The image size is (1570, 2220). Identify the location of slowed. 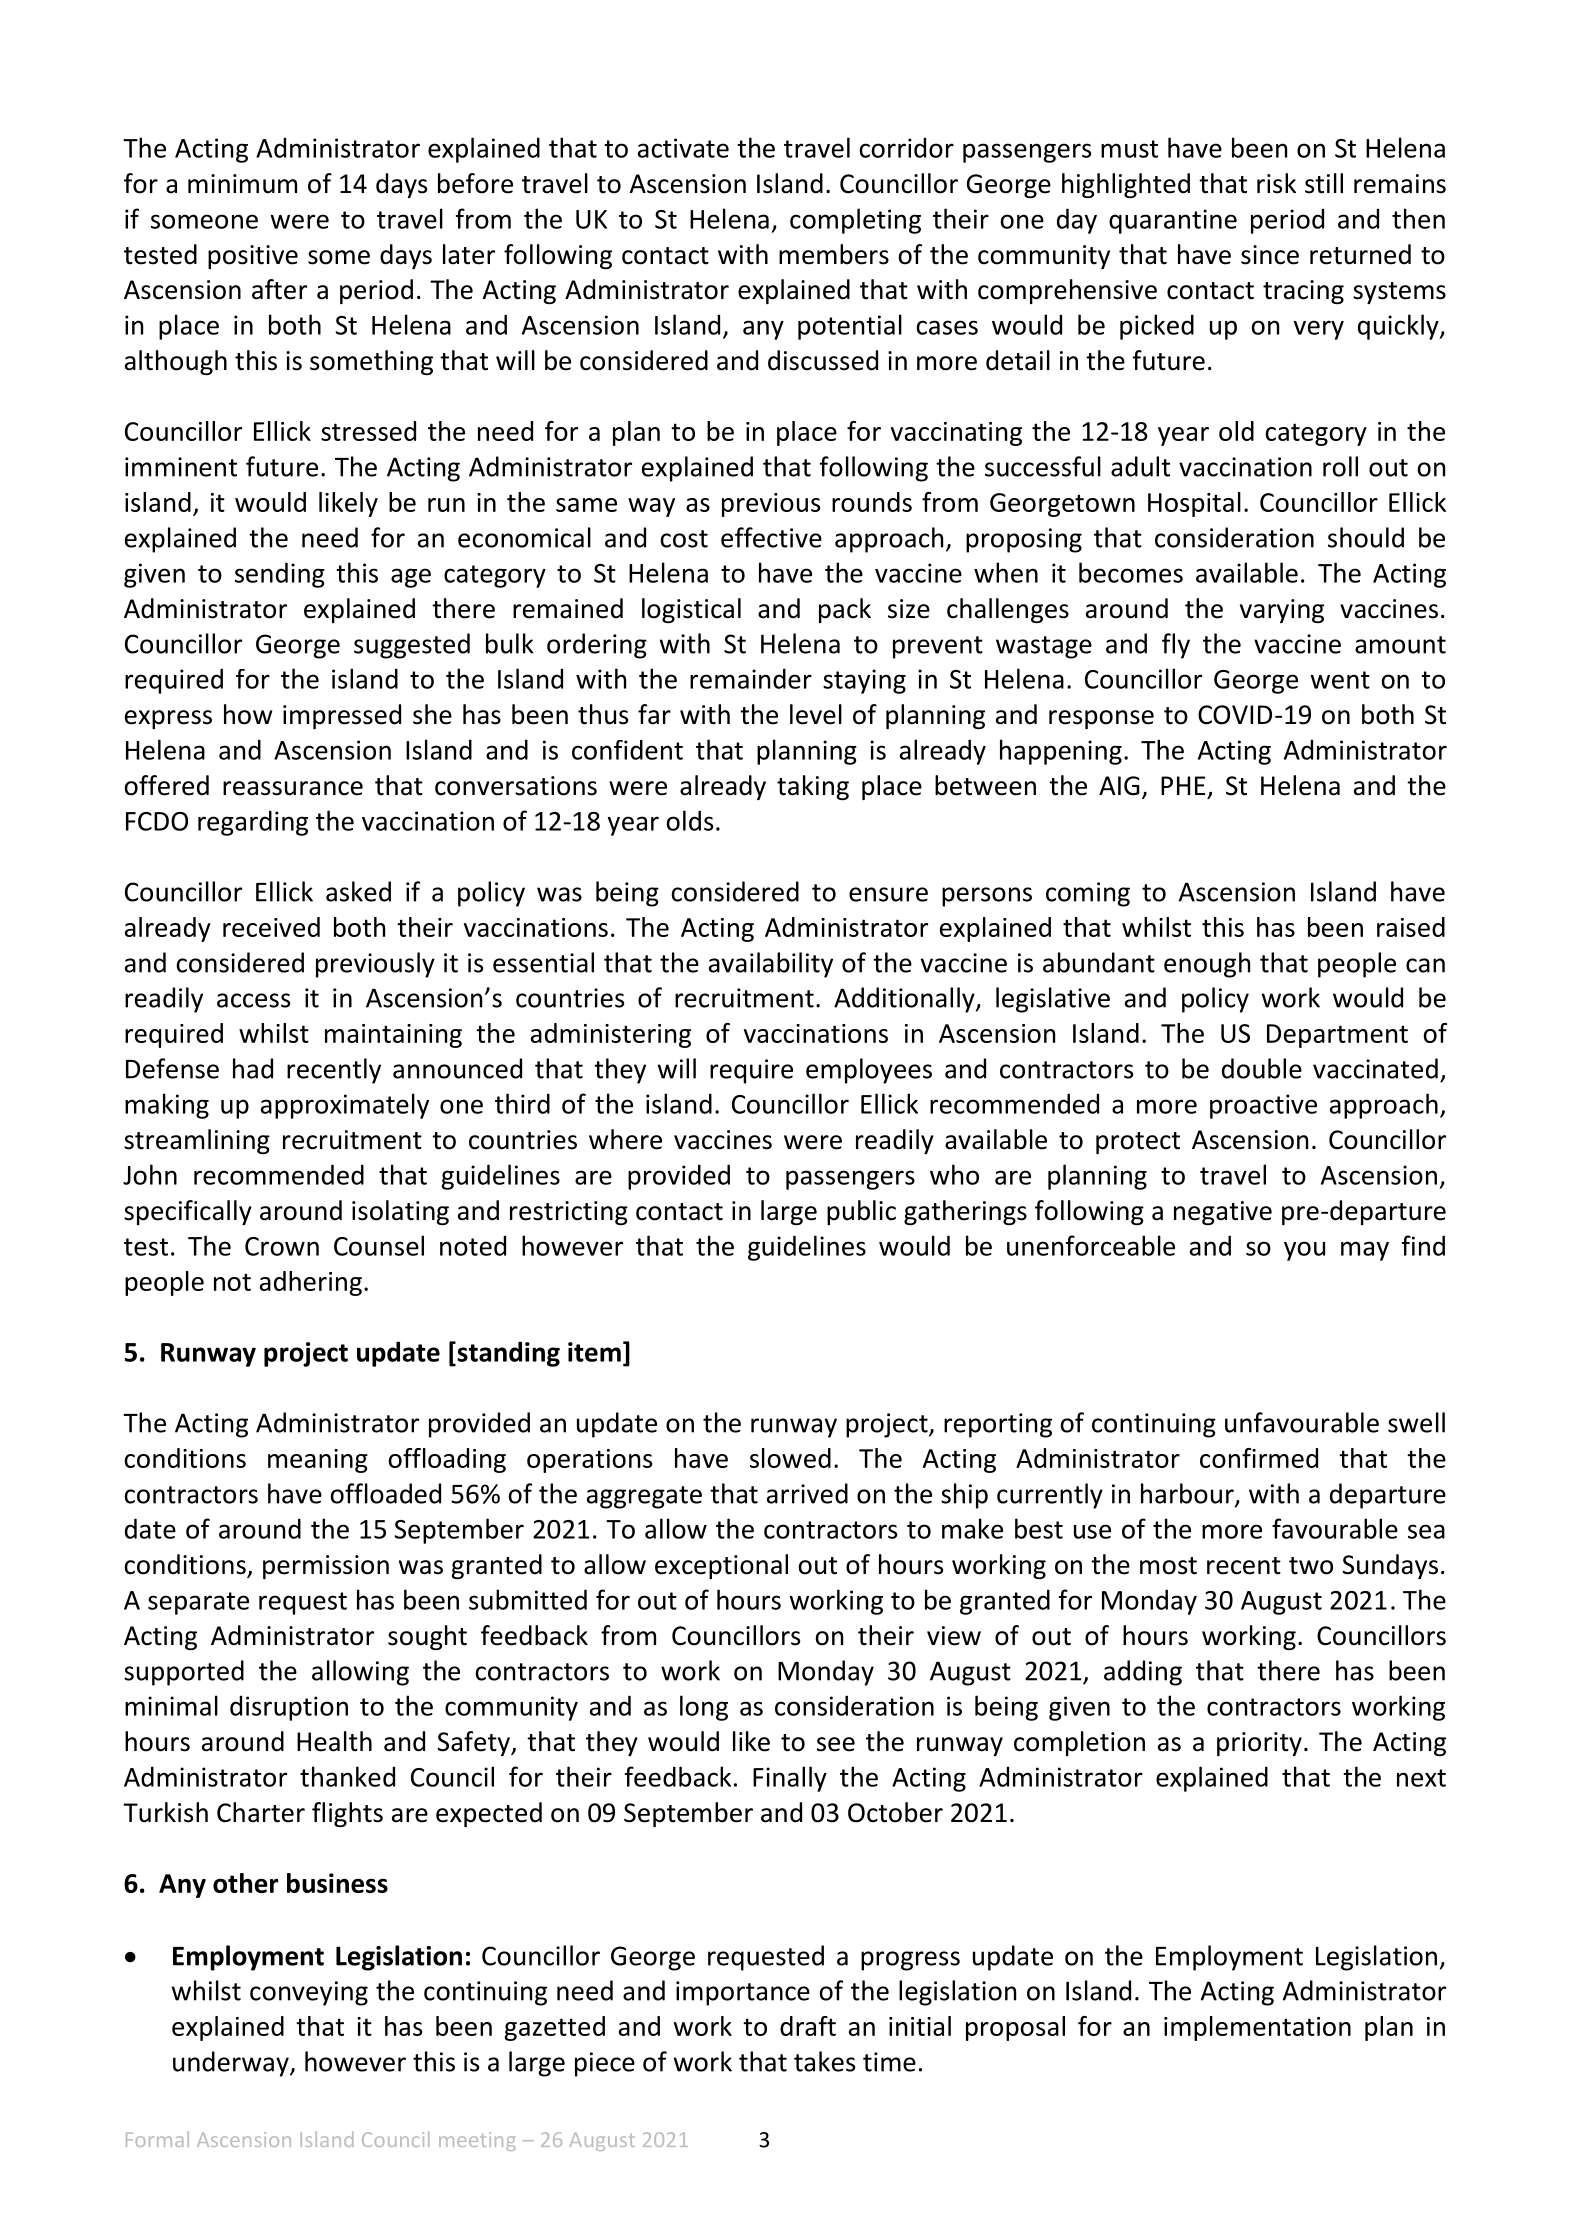
(790, 1458).
